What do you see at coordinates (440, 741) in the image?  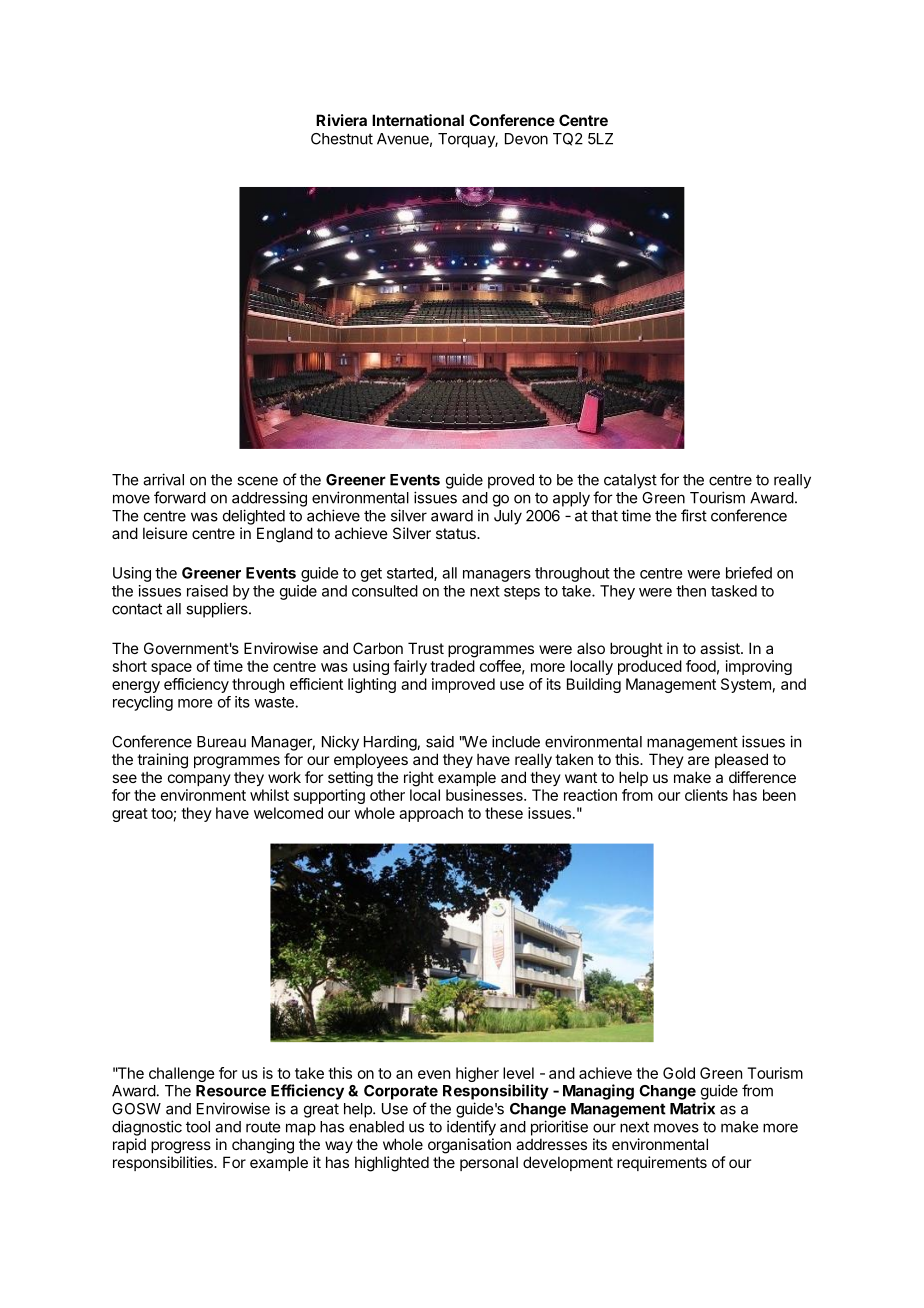 I see `said` at bounding box center [440, 741].
